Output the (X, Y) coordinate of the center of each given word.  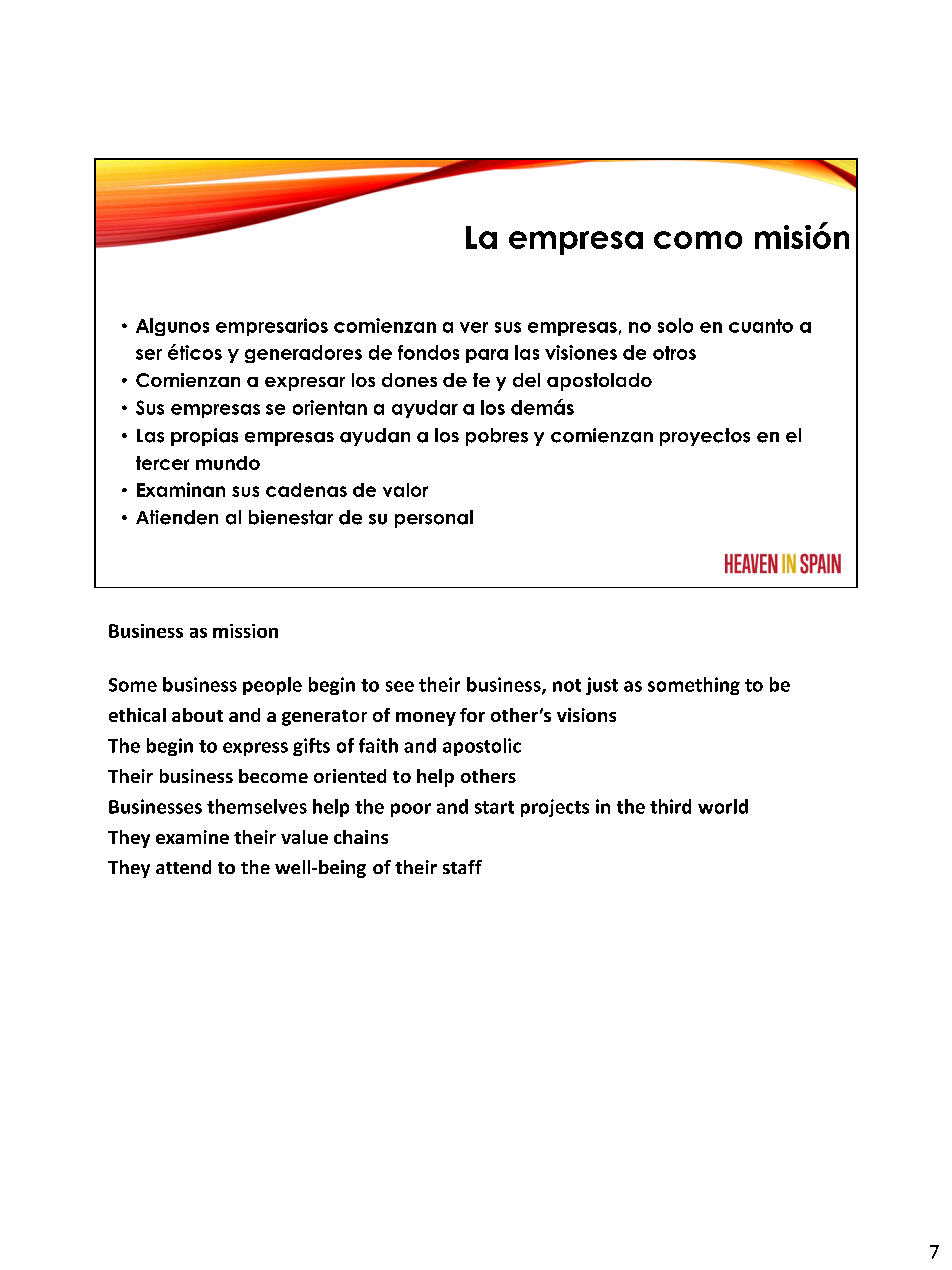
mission (245, 631)
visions (586, 715)
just (602, 686)
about (197, 715)
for (472, 715)
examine (192, 837)
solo (675, 325)
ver (474, 327)
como (698, 240)
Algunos (172, 327)
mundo (228, 463)
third (670, 806)
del (526, 380)
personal (434, 519)
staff (462, 867)
